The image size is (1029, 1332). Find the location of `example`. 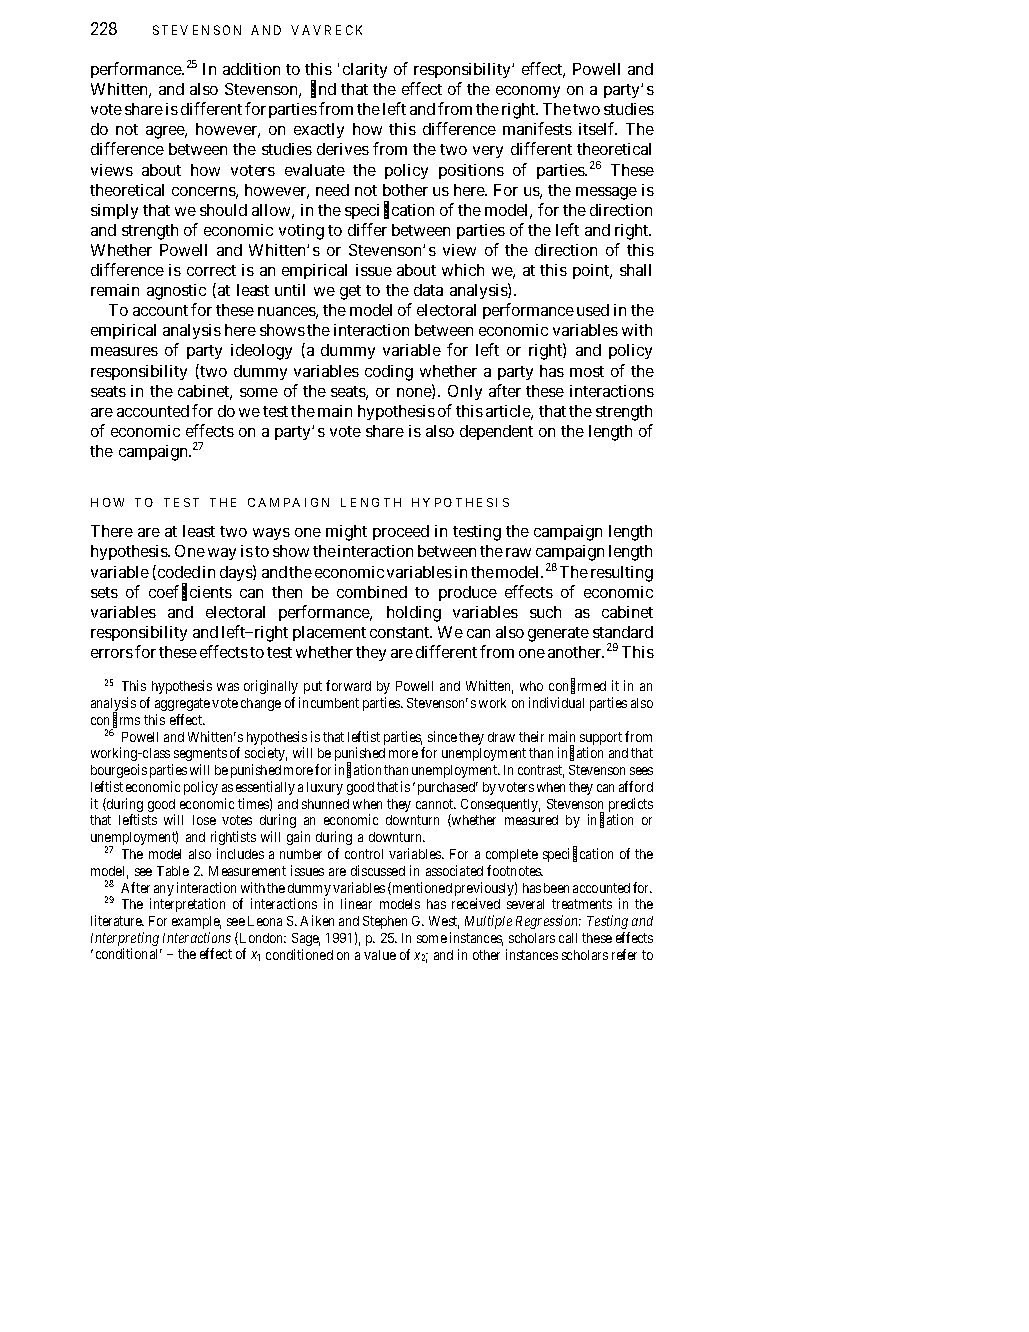

example is located at coordinates (196, 922).
